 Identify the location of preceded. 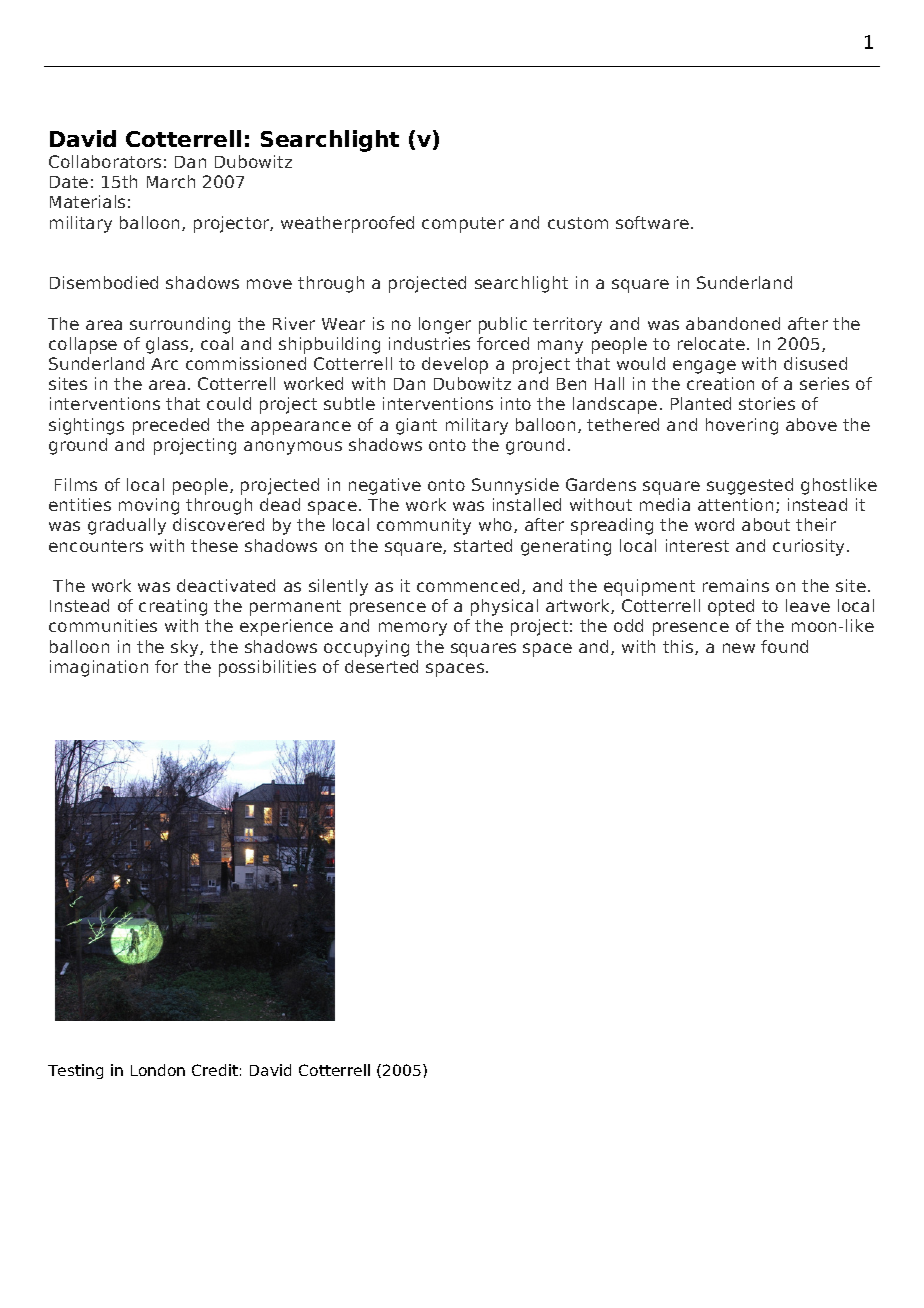
(171, 426).
